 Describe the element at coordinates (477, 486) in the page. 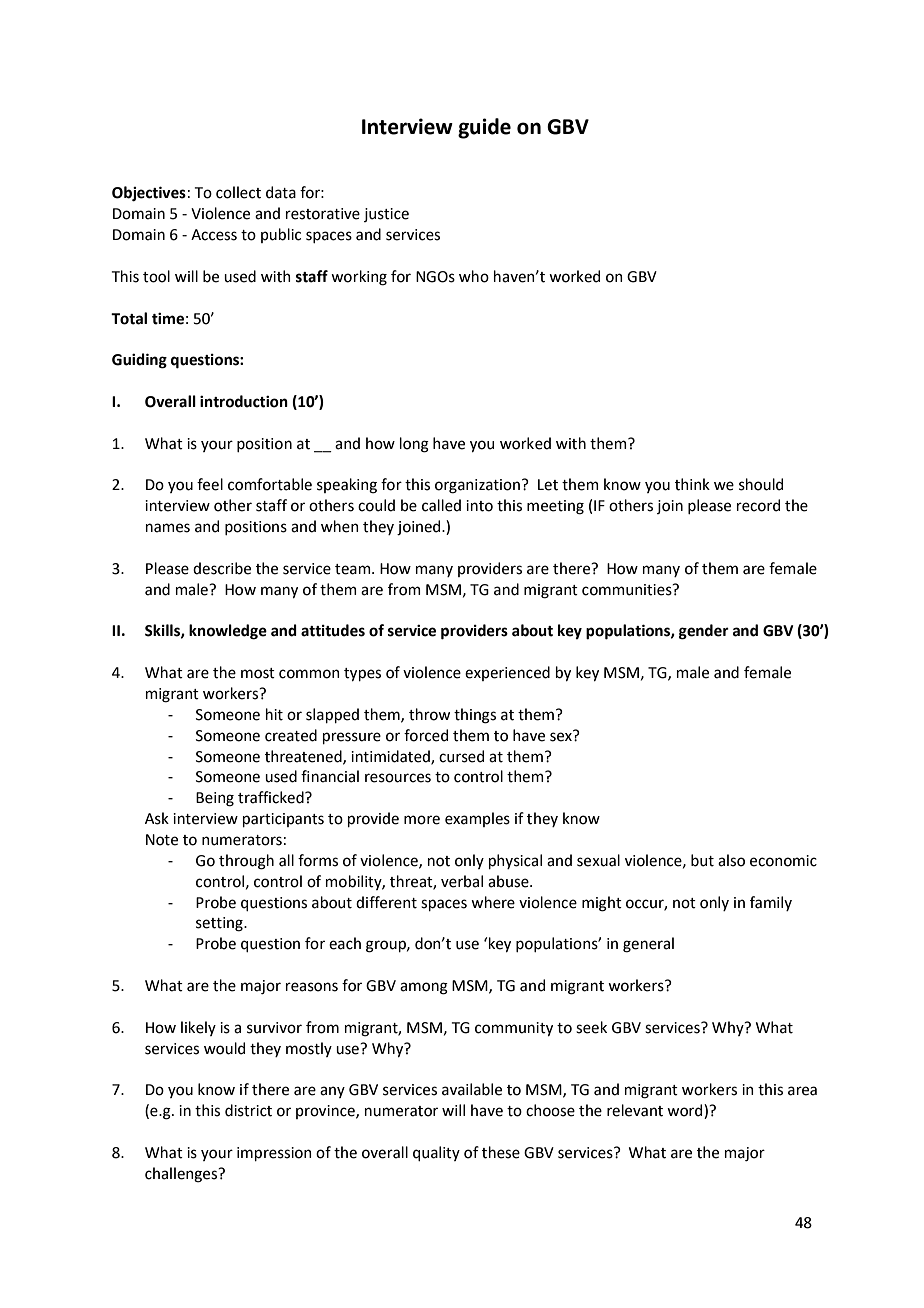

I see `organization` at that location.
